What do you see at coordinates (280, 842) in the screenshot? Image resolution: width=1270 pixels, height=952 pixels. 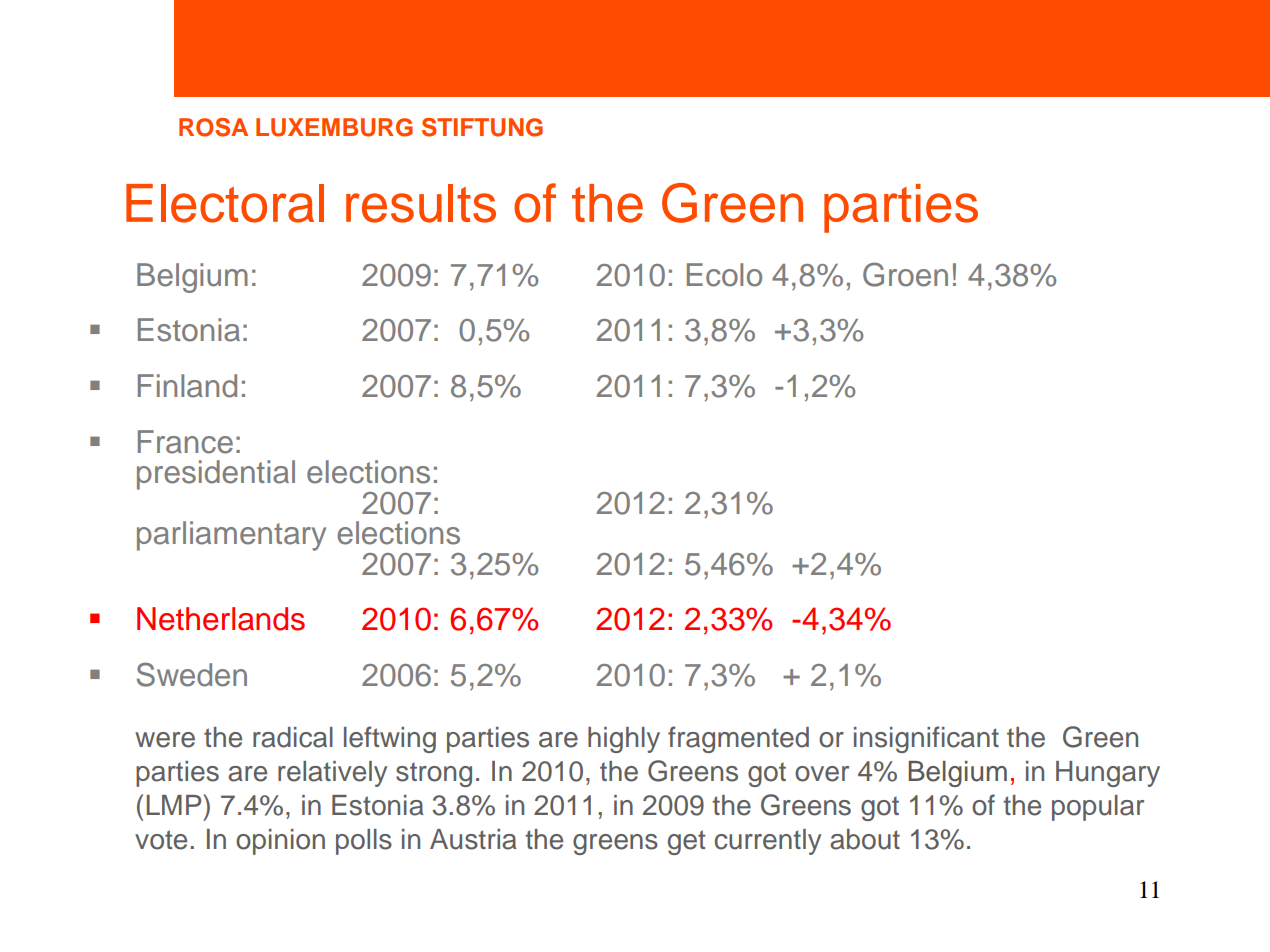 I see `opinion` at bounding box center [280, 842].
